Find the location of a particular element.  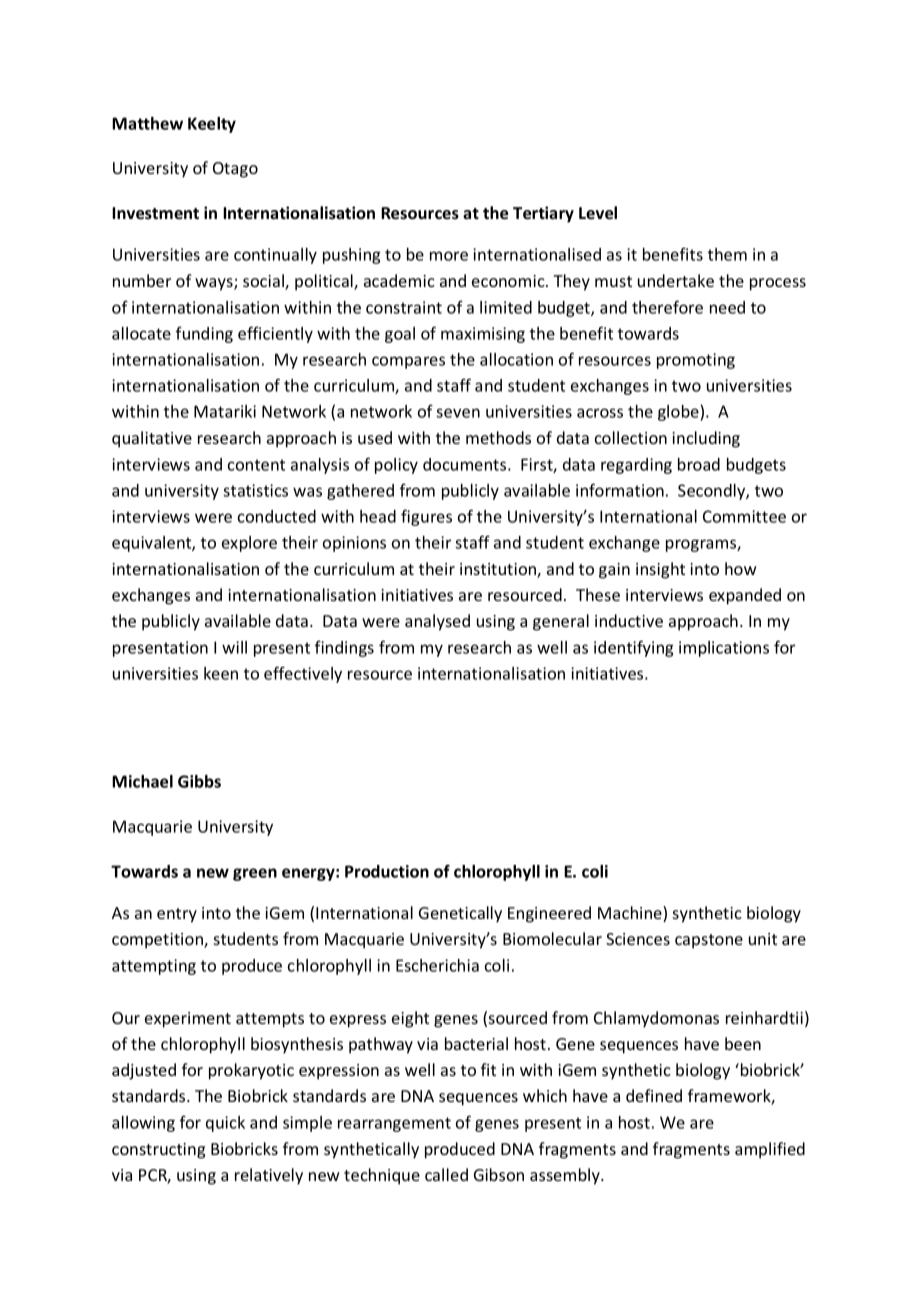

figures is located at coordinates (426, 517).
